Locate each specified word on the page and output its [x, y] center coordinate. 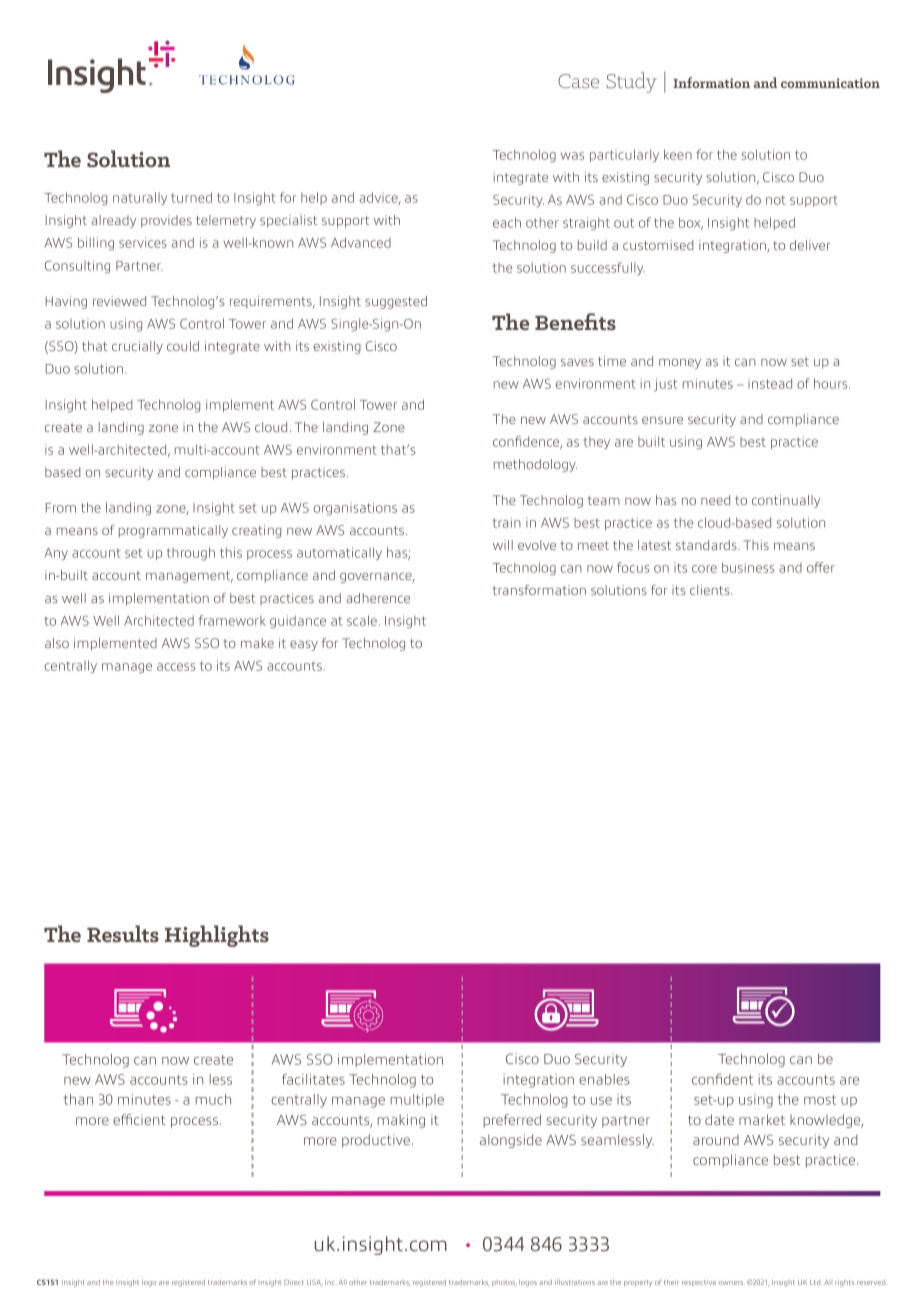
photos [504, 1283]
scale [362, 620]
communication [830, 83]
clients [711, 590]
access [176, 667]
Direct [294, 1282]
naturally [140, 198]
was [572, 156]
